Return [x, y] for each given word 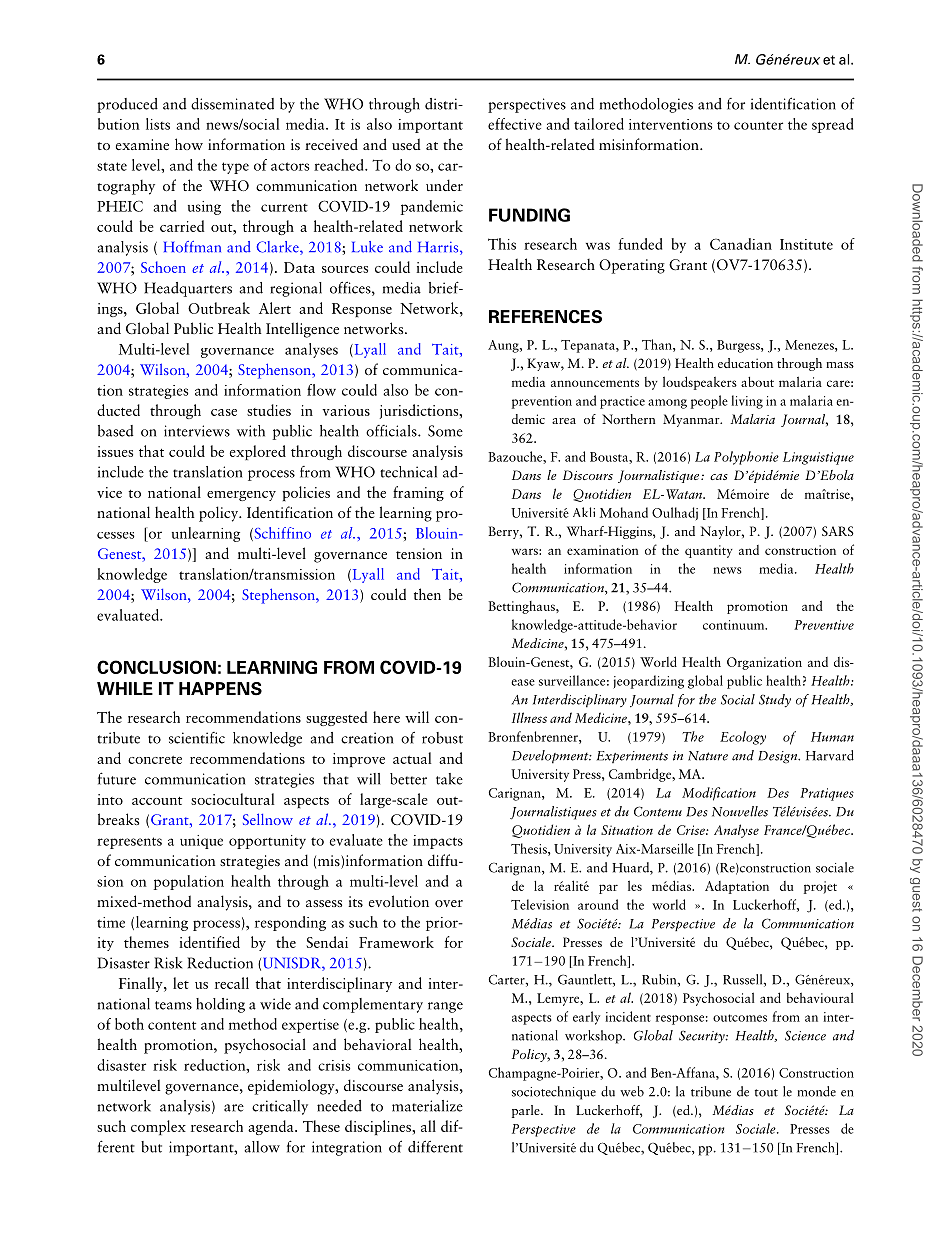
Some [445, 431]
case [224, 412]
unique [201, 842]
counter [758, 126]
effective [515, 124]
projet [820, 887]
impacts [438, 842]
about [757, 382]
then [427, 594]
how [189, 144]
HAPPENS [220, 689]
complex [158, 1127]
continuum [735, 625]
